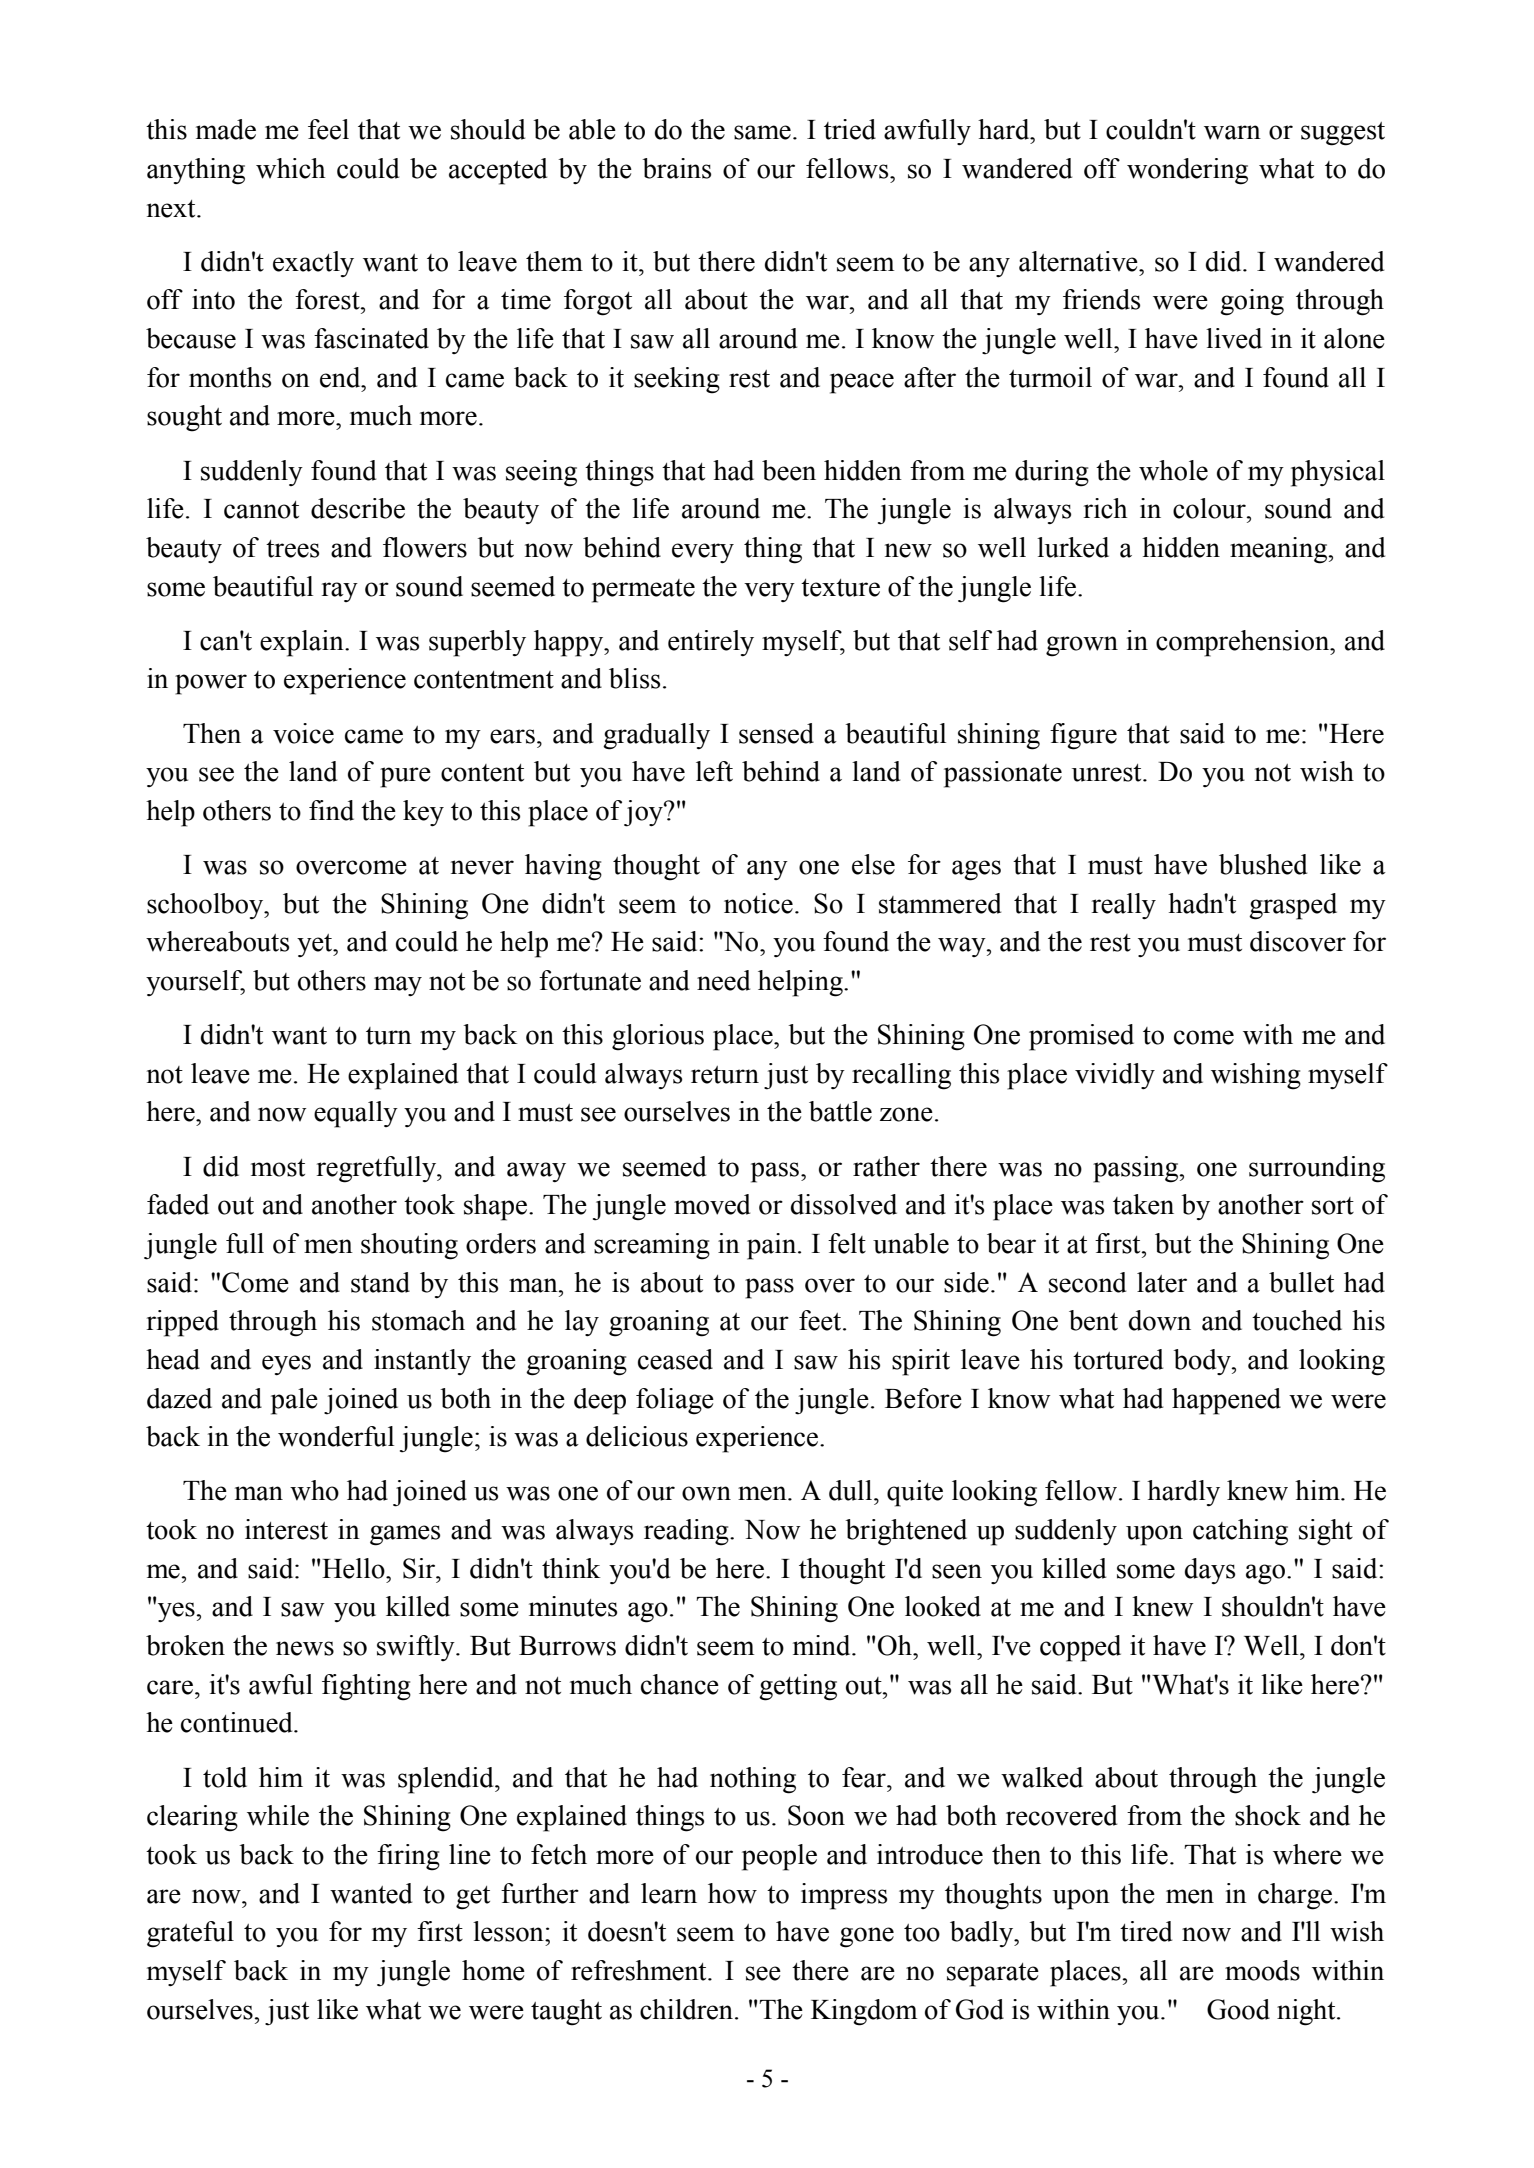 The height and width of the screenshot is (2168, 1534). What do you see at coordinates (190, 1934) in the screenshot?
I see `grateful` at bounding box center [190, 1934].
